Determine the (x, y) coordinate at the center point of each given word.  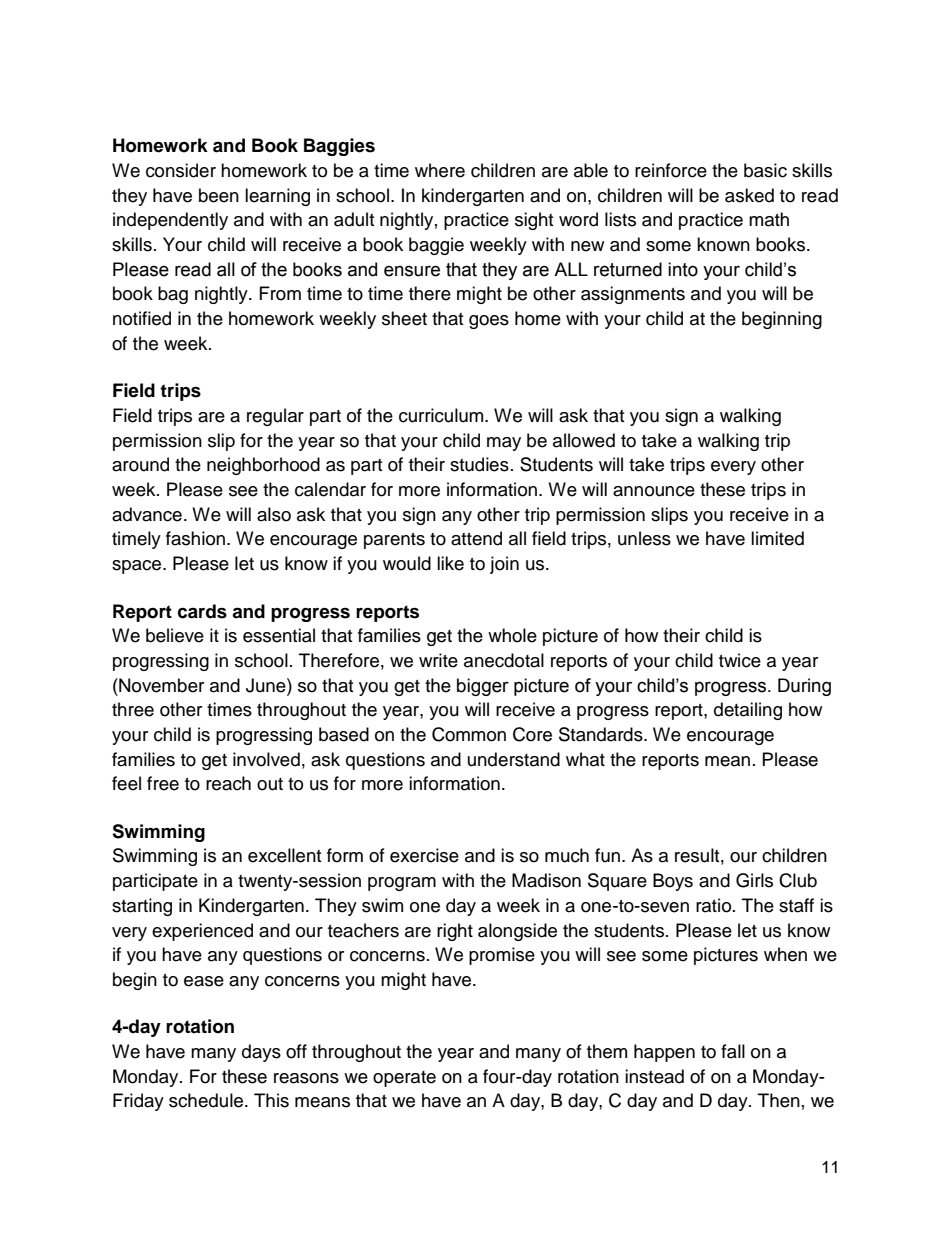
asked (749, 195)
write (438, 660)
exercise (424, 855)
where (440, 170)
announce (654, 491)
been (219, 195)
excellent (284, 855)
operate (404, 1079)
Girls (754, 880)
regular (275, 417)
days (261, 1053)
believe (175, 635)
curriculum (442, 415)
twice (740, 660)
